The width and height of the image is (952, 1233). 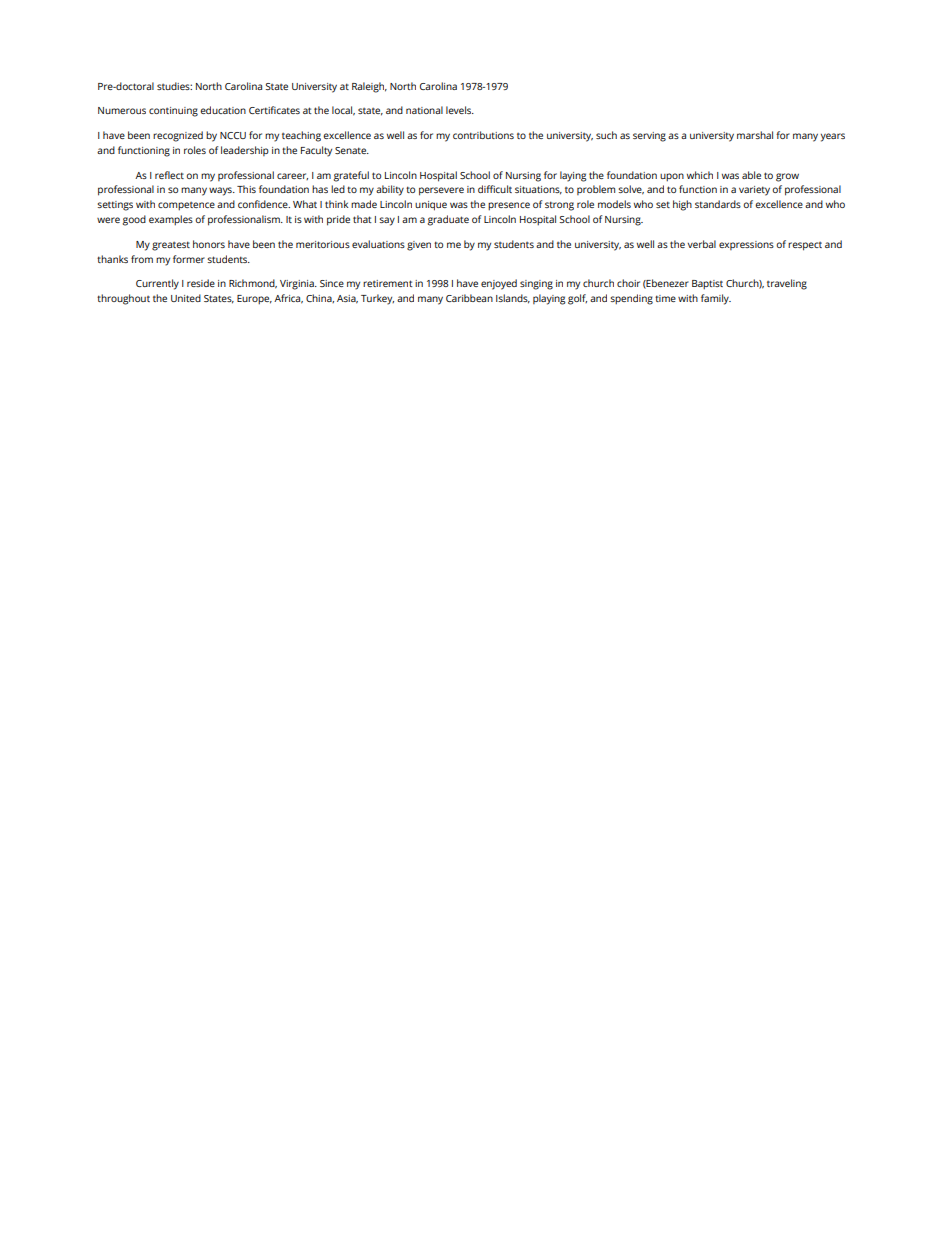 What do you see at coordinates (223, 110) in the image?
I see `education` at bounding box center [223, 110].
